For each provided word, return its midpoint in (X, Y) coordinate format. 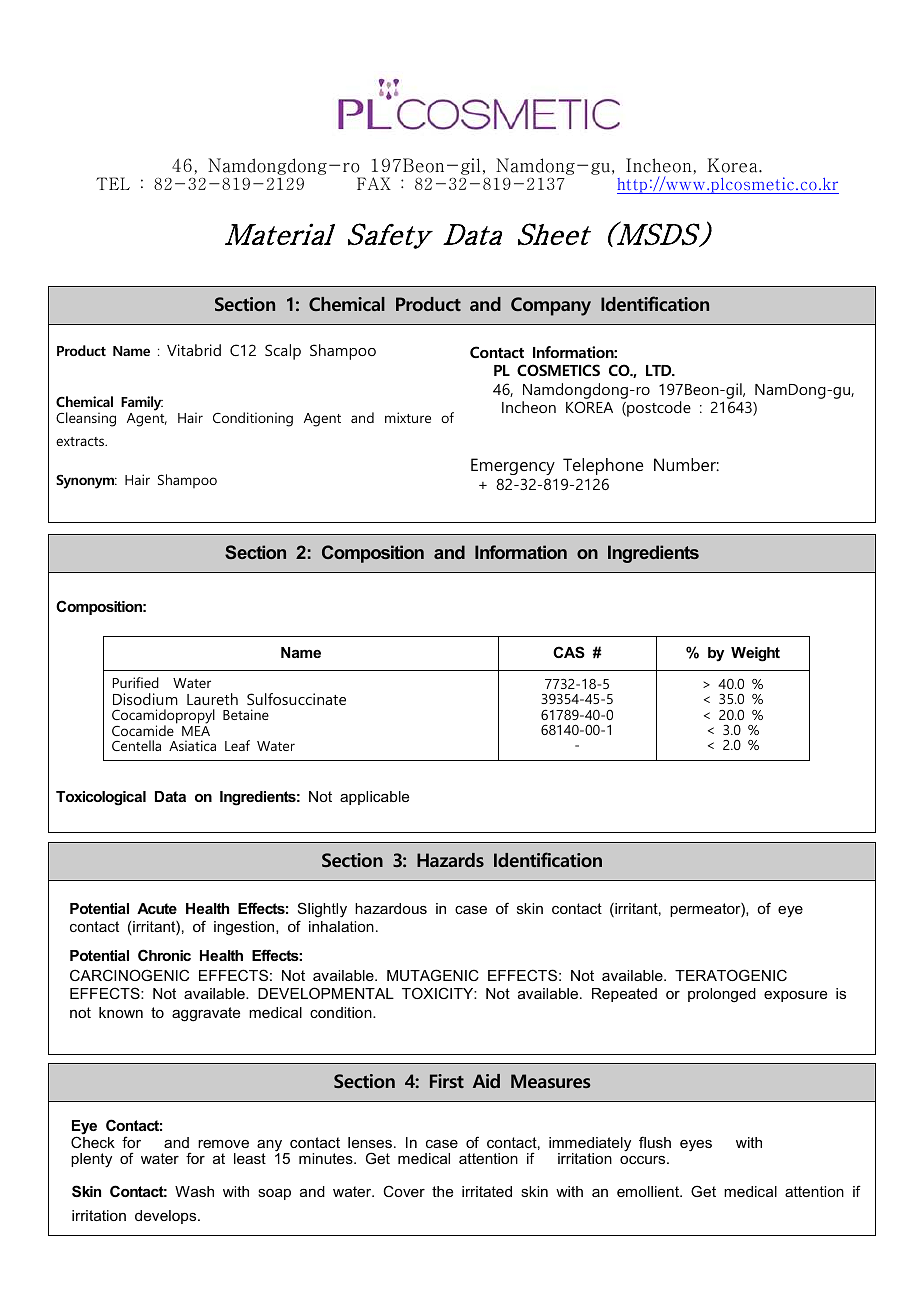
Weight (755, 654)
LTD (660, 370)
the (442, 1191)
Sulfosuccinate (296, 699)
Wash (194, 1191)
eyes (696, 1146)
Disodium (145, 699)
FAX (374, 183)
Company (551, 306)
